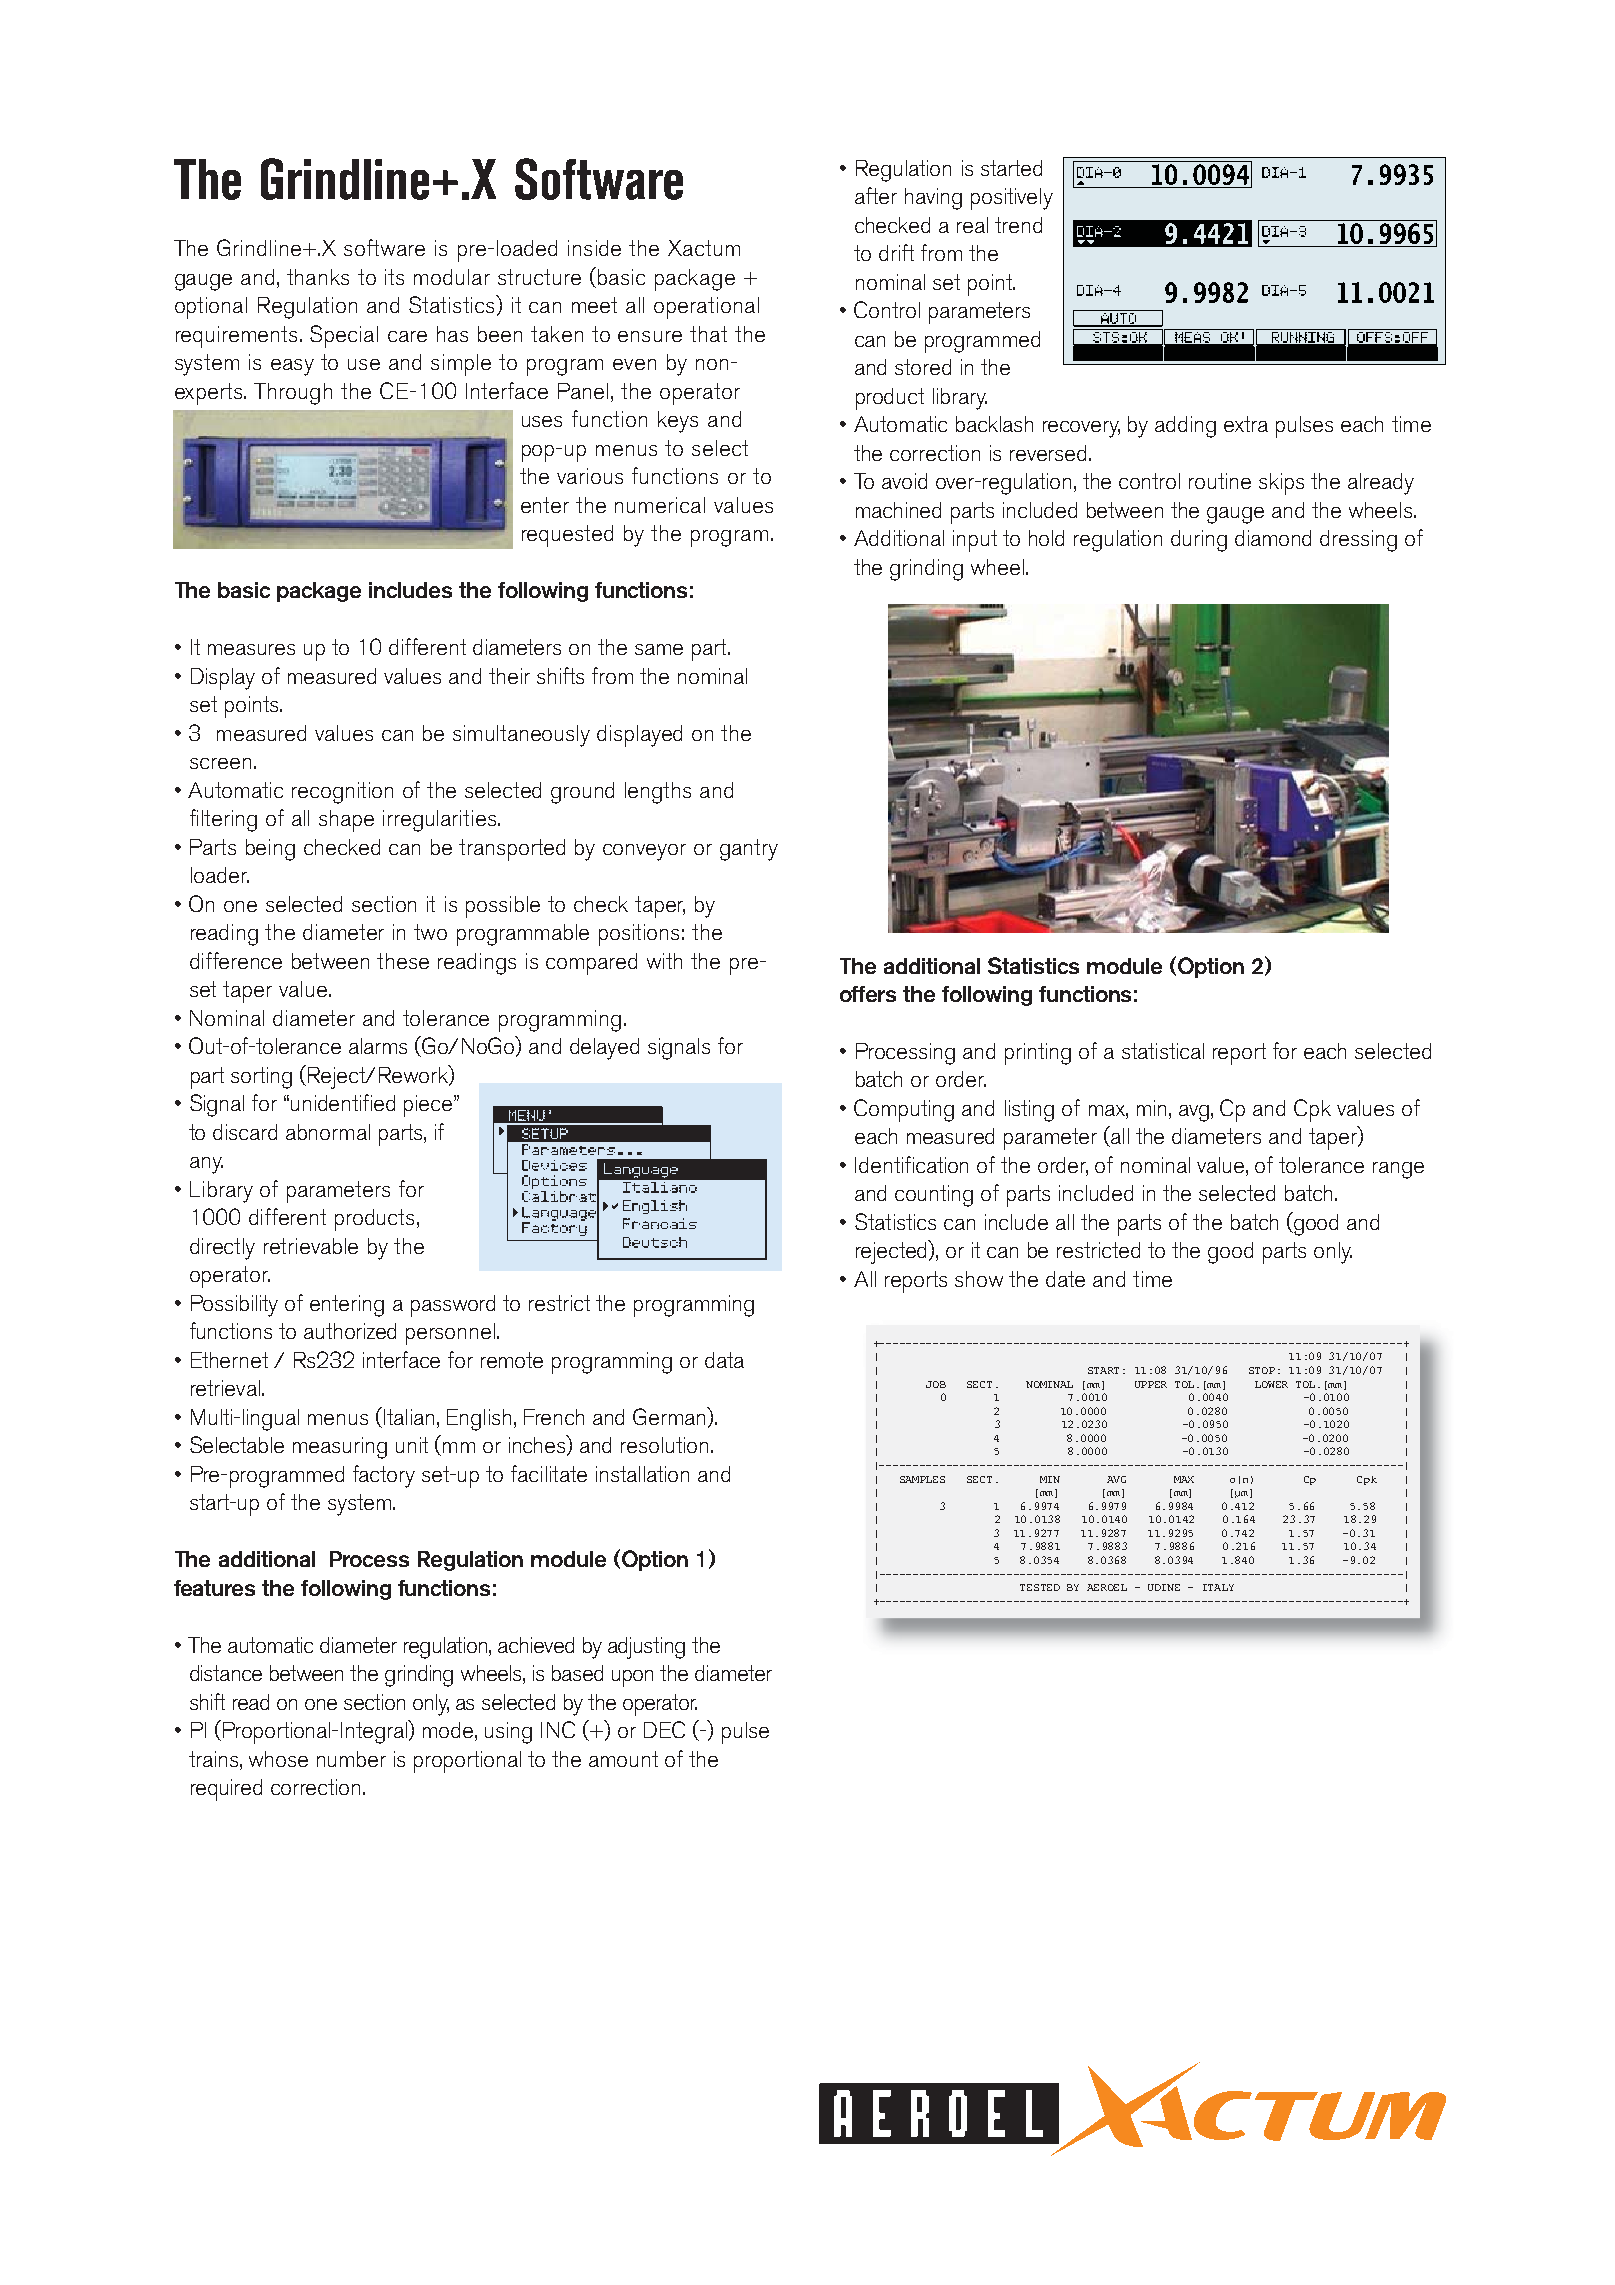 The width and height of the page is (1615, 2285). What do you see at coordinates (664, 1729) in the page?
I see `DEC` at bounding box center [664, 1729].
